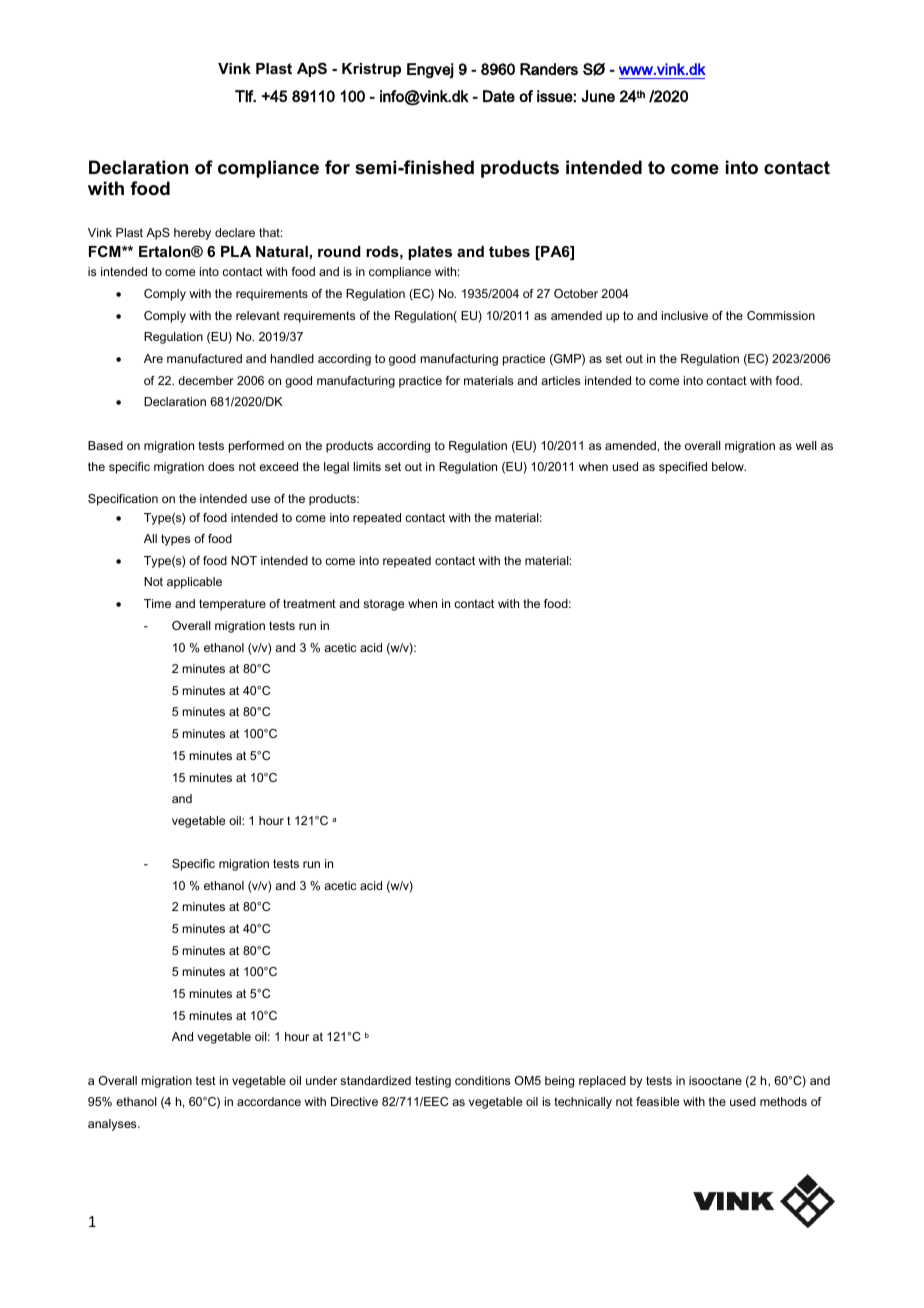 This document has width=924, height=1308. I want to click on below, so click(729, 466).
